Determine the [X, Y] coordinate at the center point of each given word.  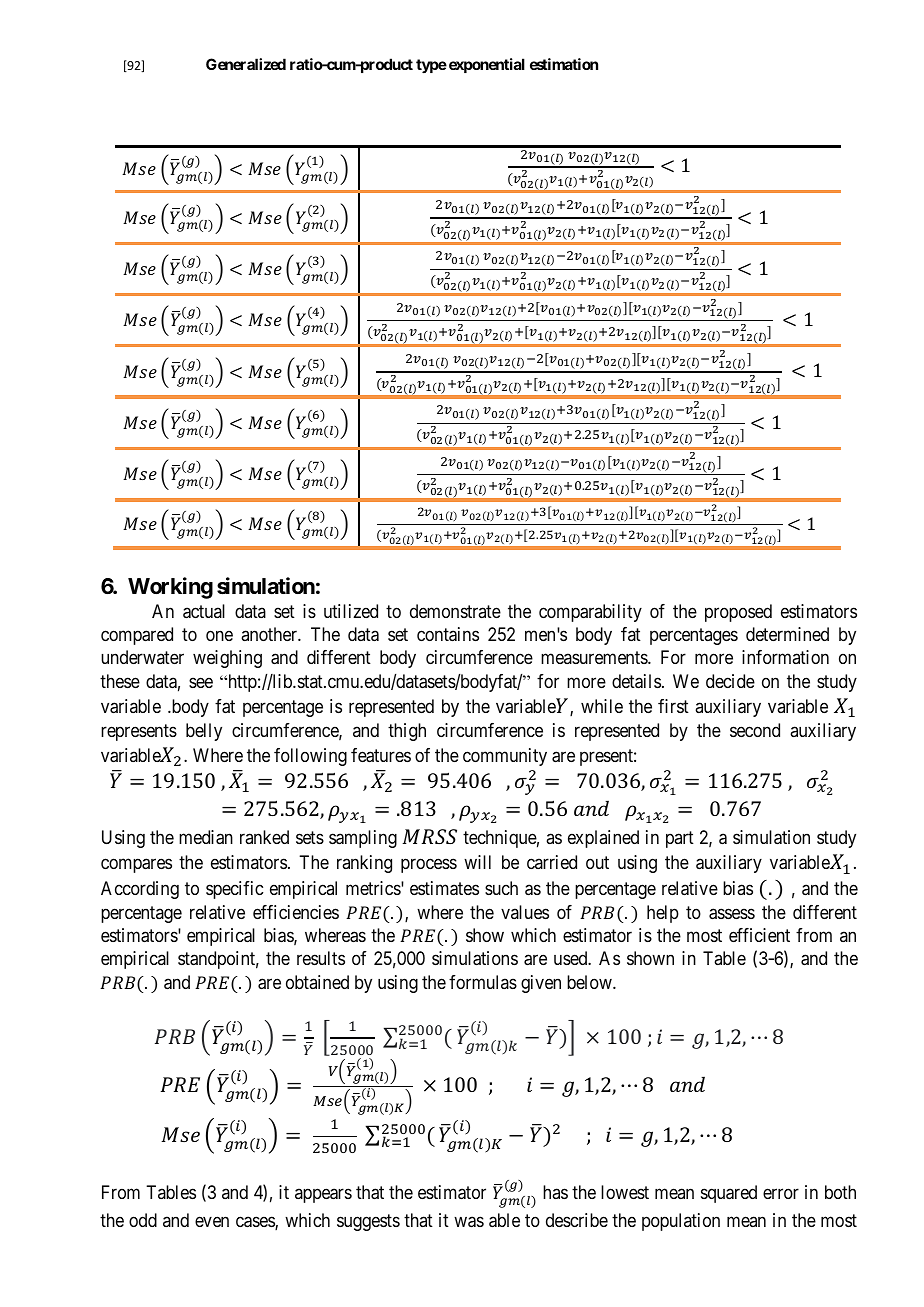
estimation [564, 64]
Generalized [246, 64]
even [212, 1221]
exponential [487, 65]
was [469, 1222]
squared [729, 1194]
